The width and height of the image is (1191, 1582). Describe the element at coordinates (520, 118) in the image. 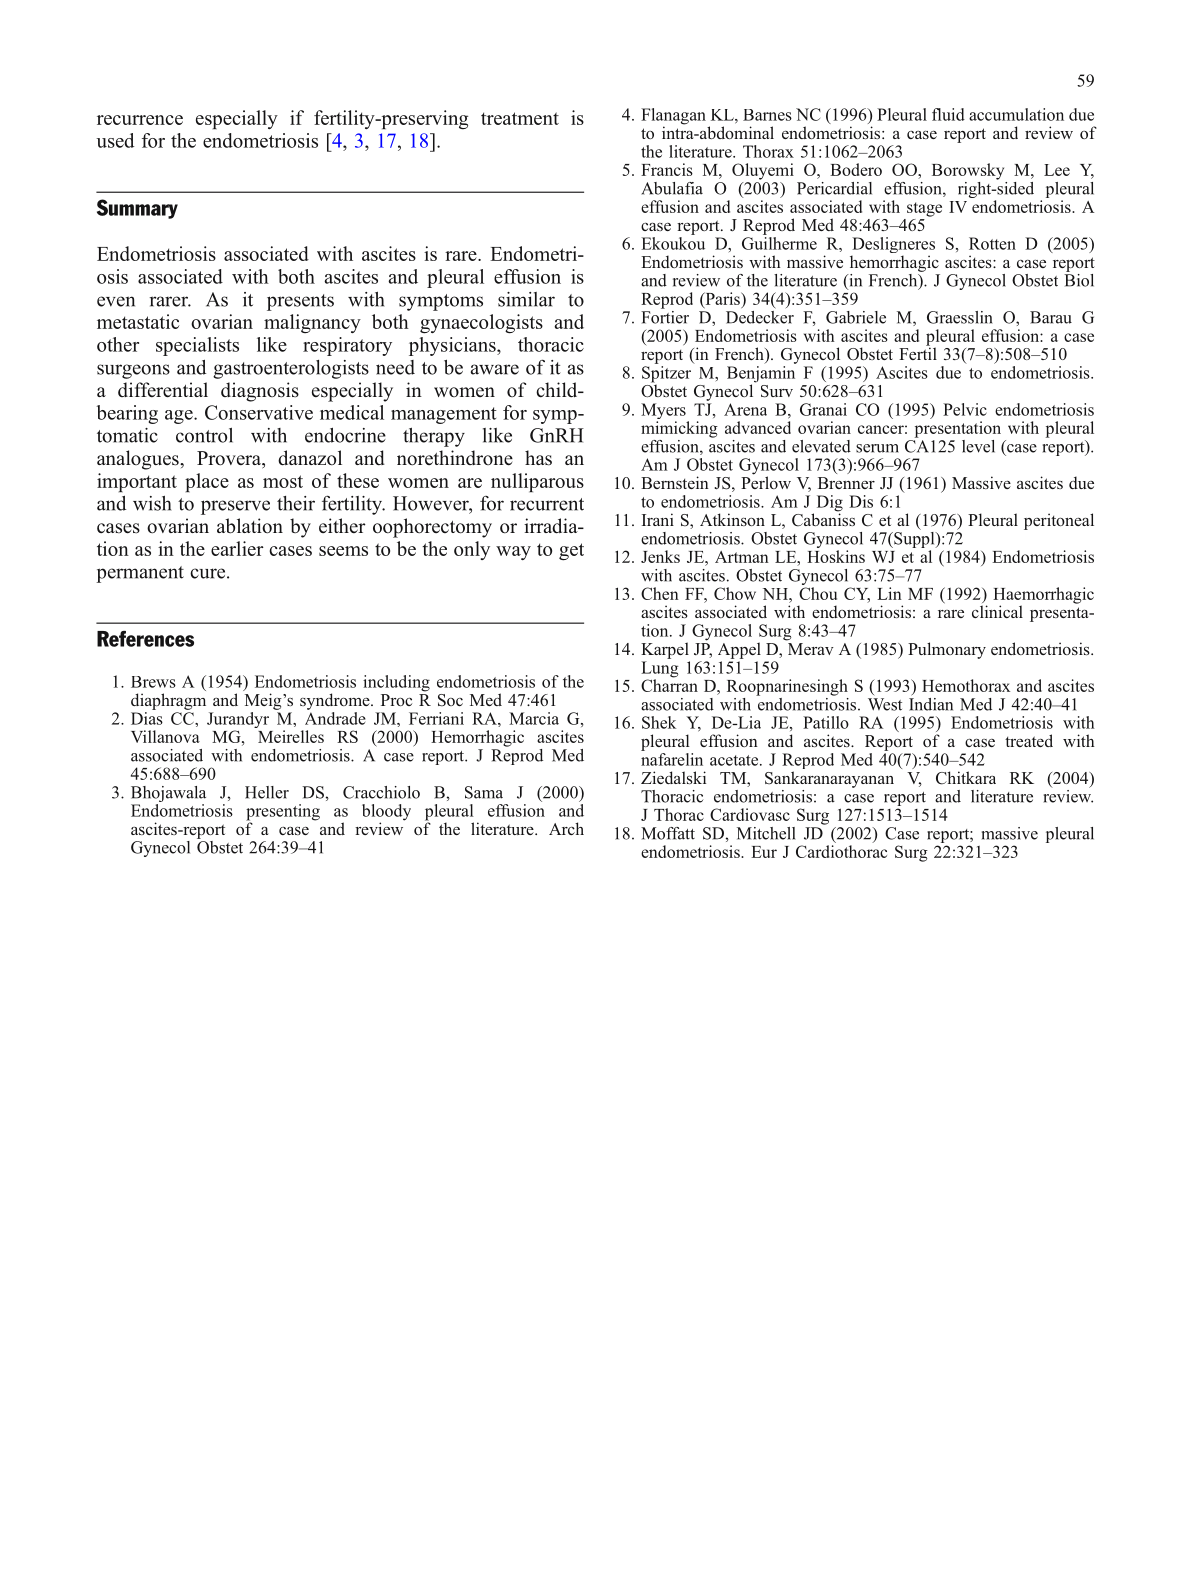

I see `treatment` at that location.
